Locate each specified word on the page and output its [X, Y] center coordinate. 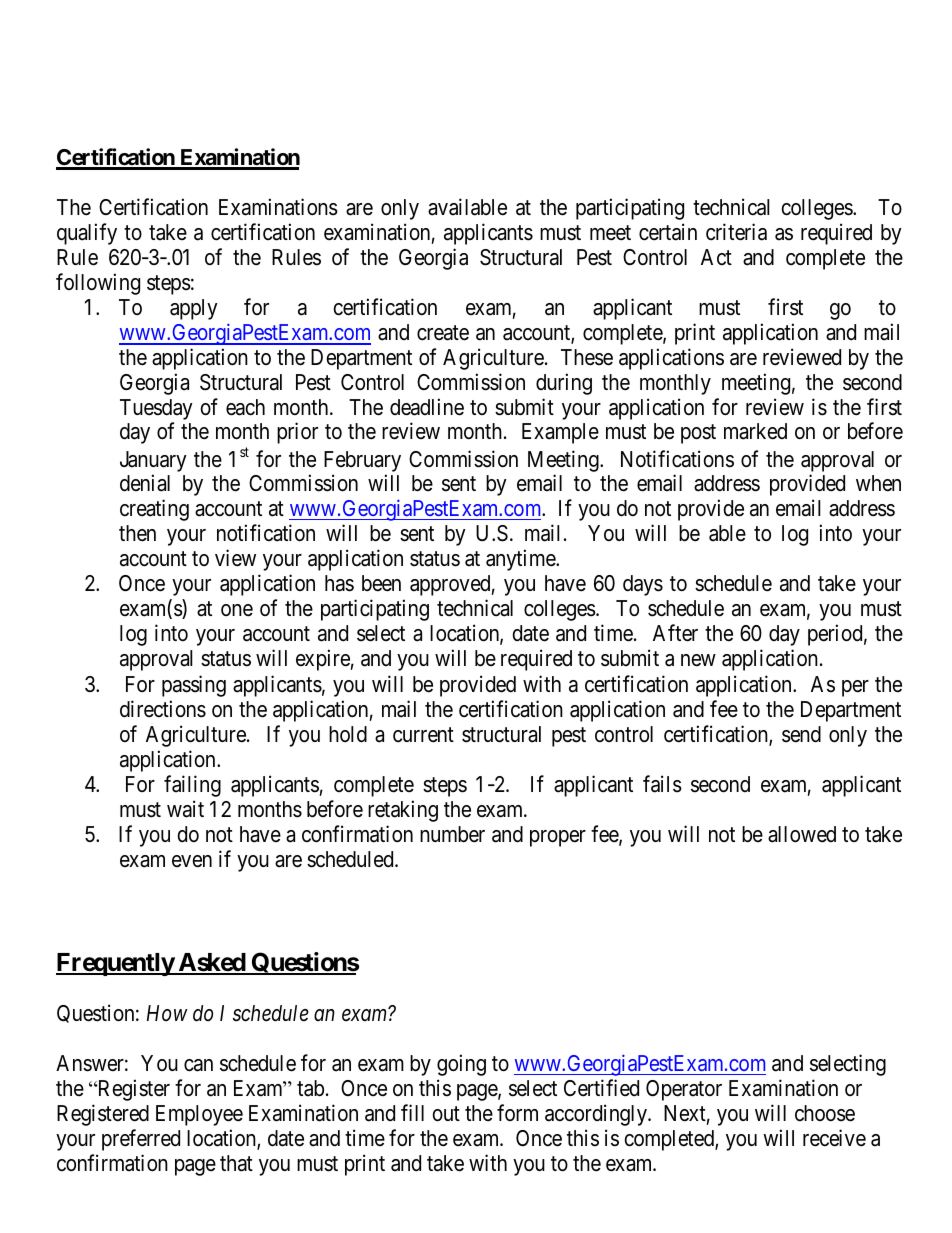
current [423, 735]
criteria [736, 232]
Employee [199, 1115]
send [801, 734]
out [446, 1114]
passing [194, 686]
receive [834, 1138]
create [443, 333]
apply [194, 309]
